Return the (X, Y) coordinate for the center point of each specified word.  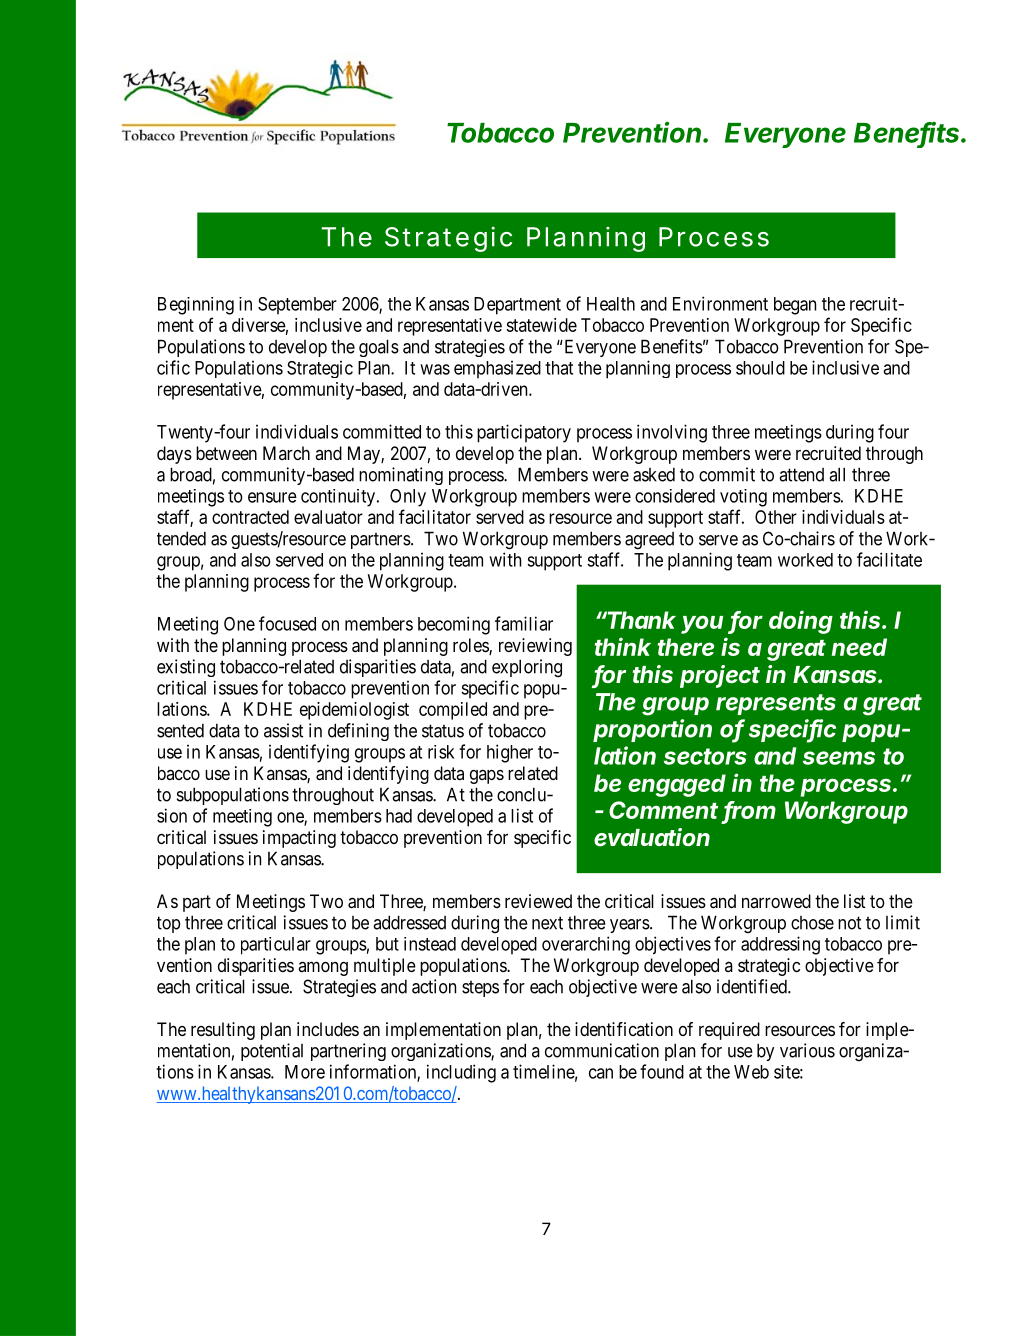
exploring (527, 668)
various (807, 1050)
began (795, 306)
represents (776, 704)
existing (186, 668)
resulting (223, 1031)
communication (602, 1050)
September (297, 306)
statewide (541, 325)
